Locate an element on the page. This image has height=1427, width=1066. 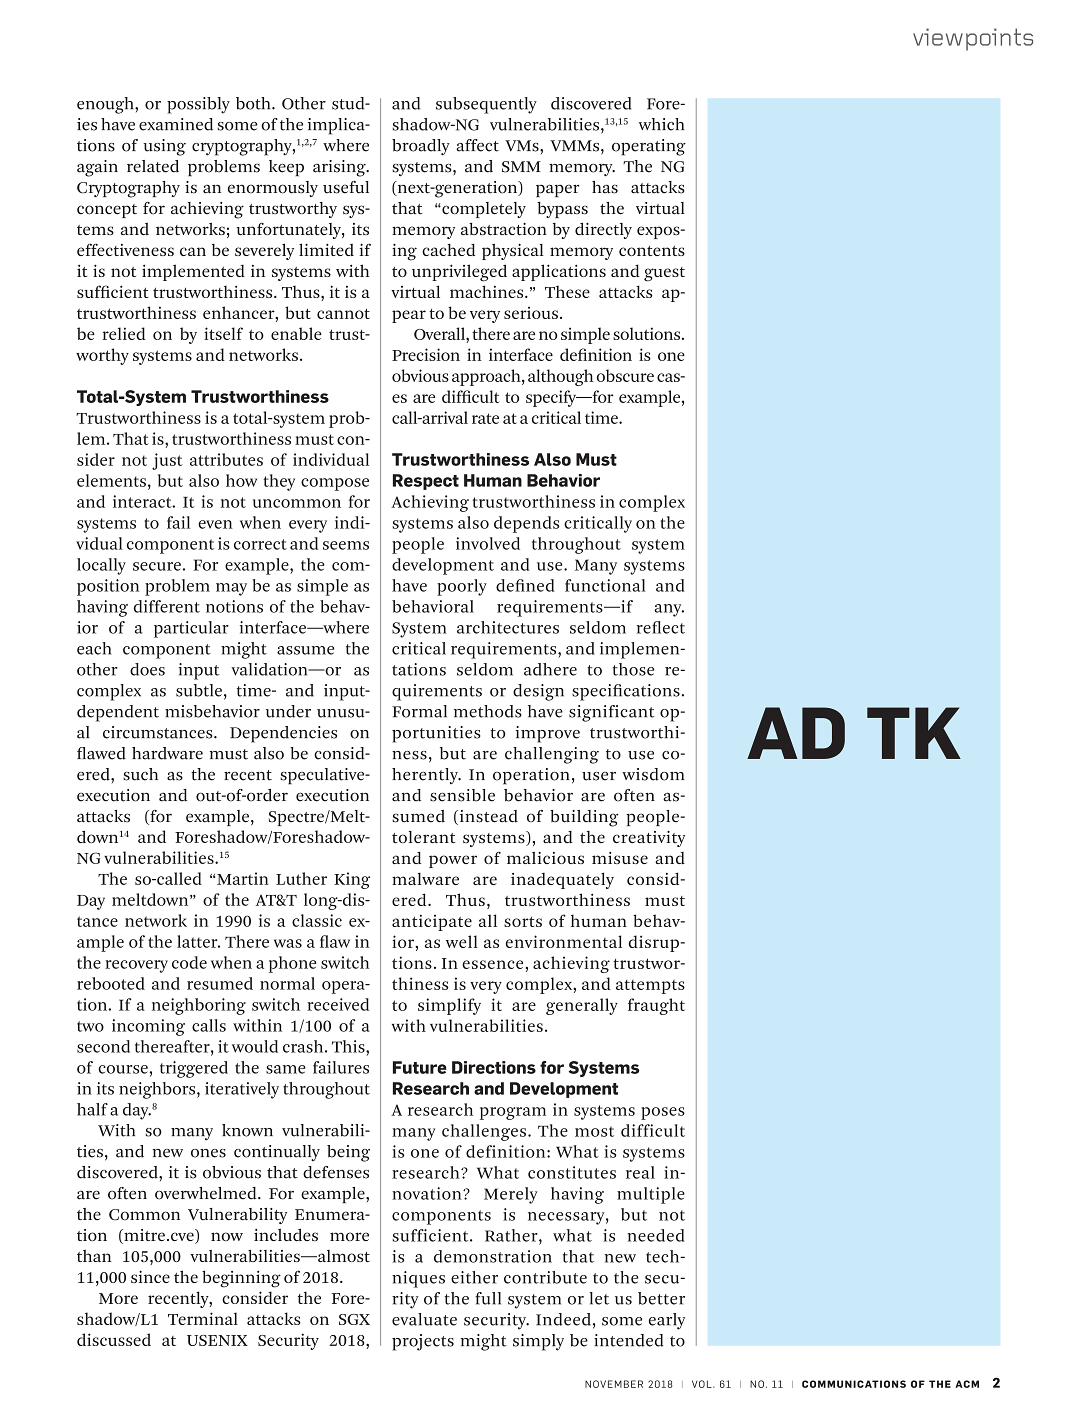
which is located at coordinates (661, 124).
